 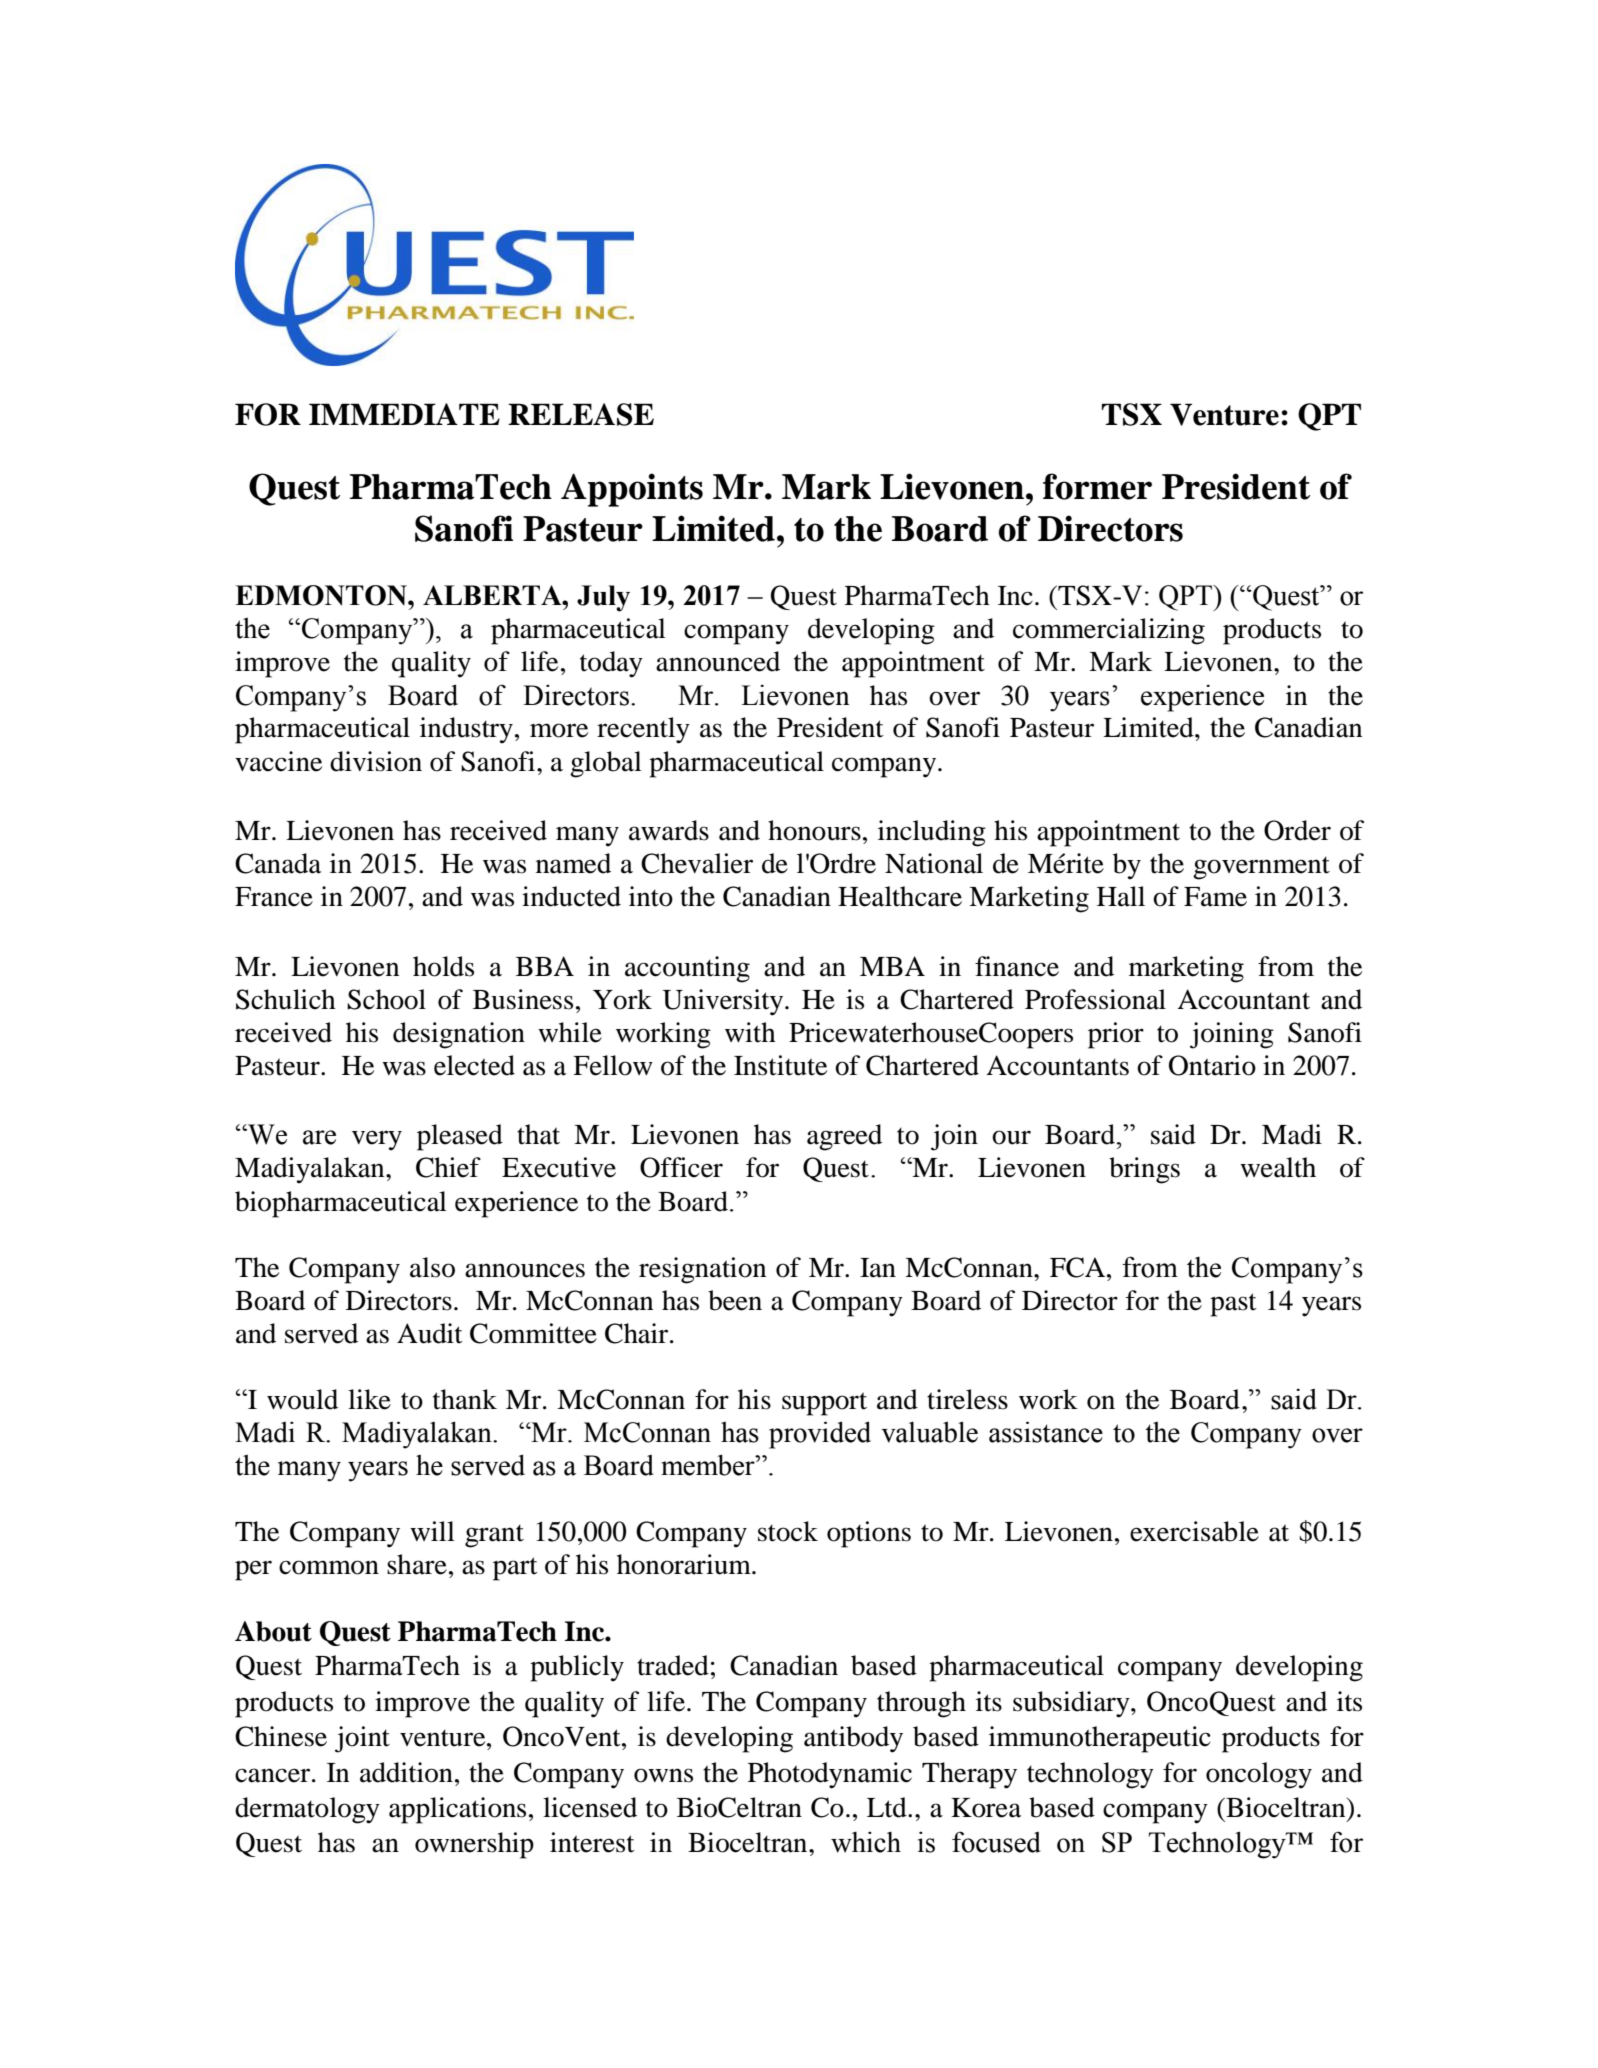 I want to click on Order, so click(x=1297, y=830).
